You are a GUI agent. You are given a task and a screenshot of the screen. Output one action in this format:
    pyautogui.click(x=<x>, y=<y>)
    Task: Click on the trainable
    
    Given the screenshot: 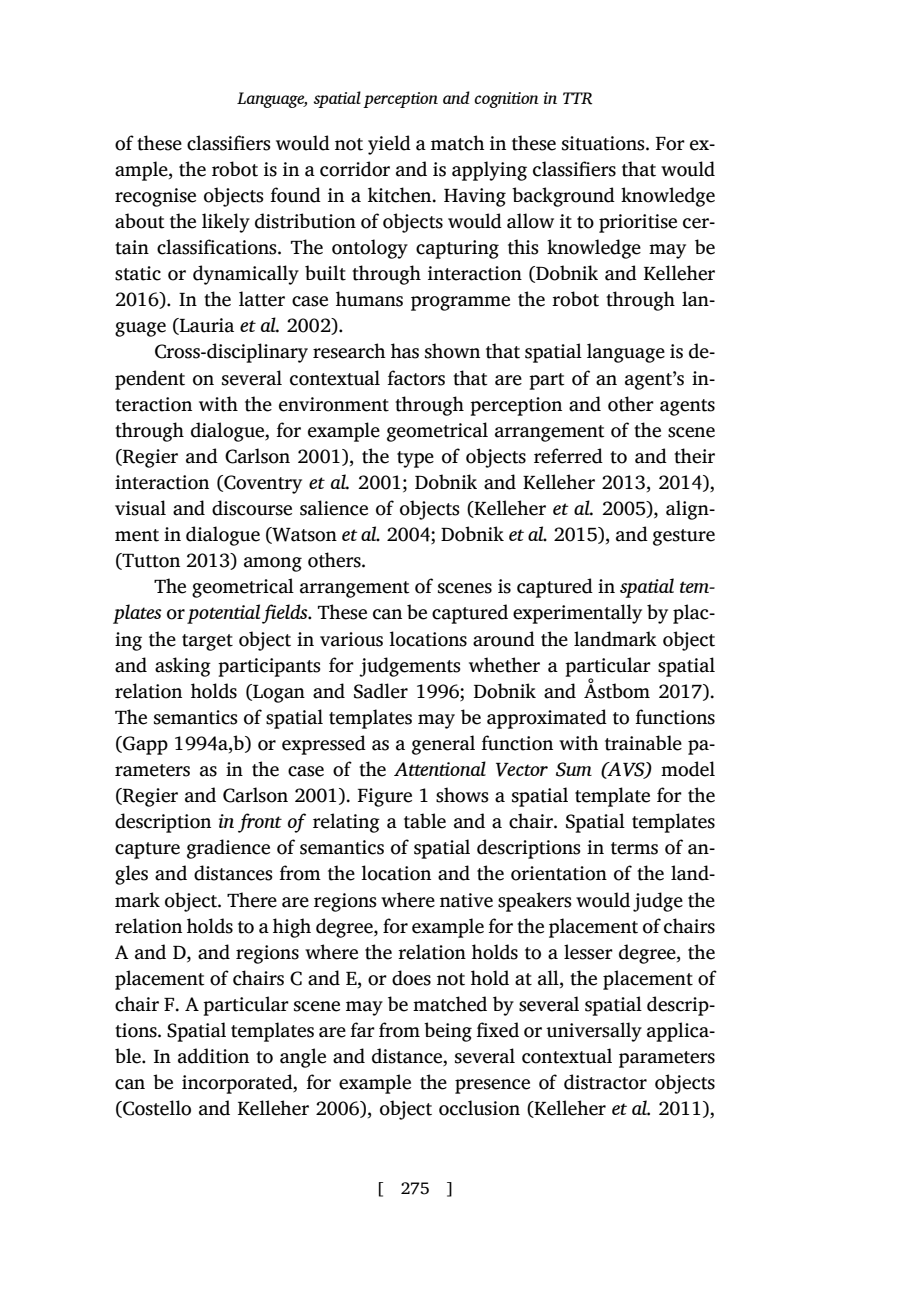 What is the action you would take?
    pyautogui.click(x=643, y=743)
